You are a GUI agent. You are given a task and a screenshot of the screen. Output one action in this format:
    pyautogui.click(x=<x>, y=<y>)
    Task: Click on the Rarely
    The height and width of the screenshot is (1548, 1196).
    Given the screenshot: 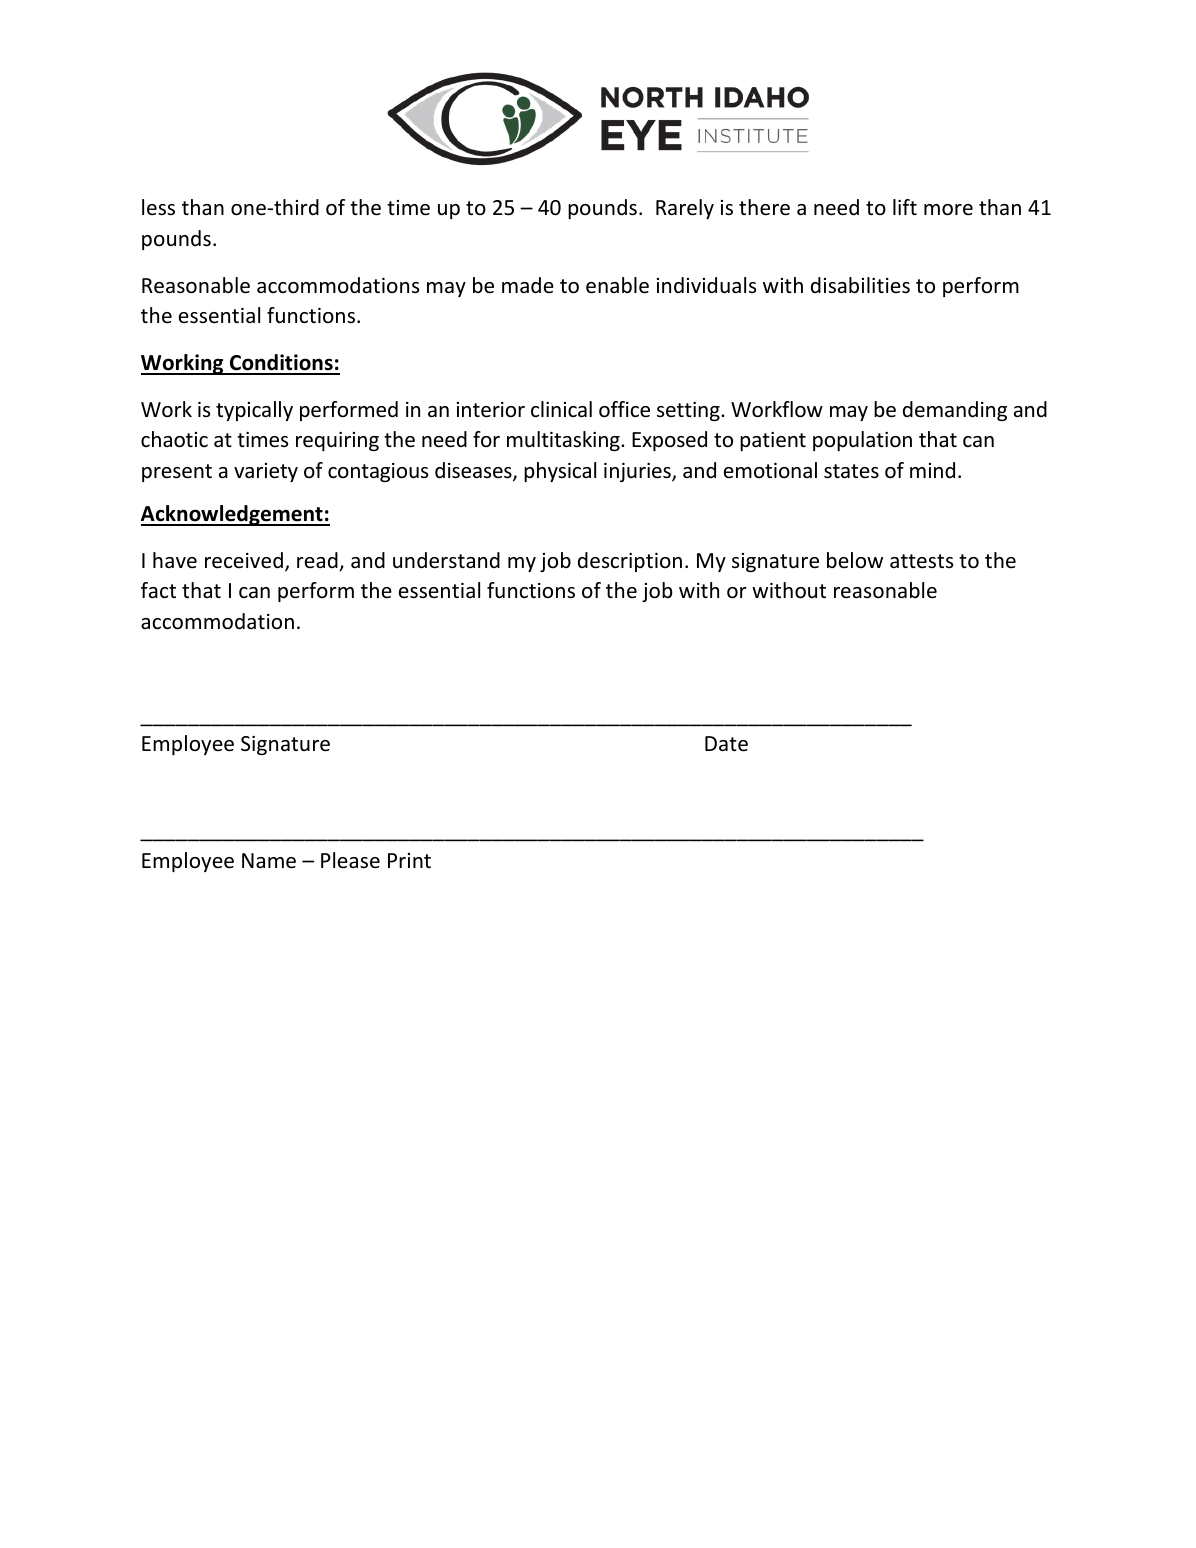 What is the action you would take?
    pyautogui.click(x=685, y=209)
